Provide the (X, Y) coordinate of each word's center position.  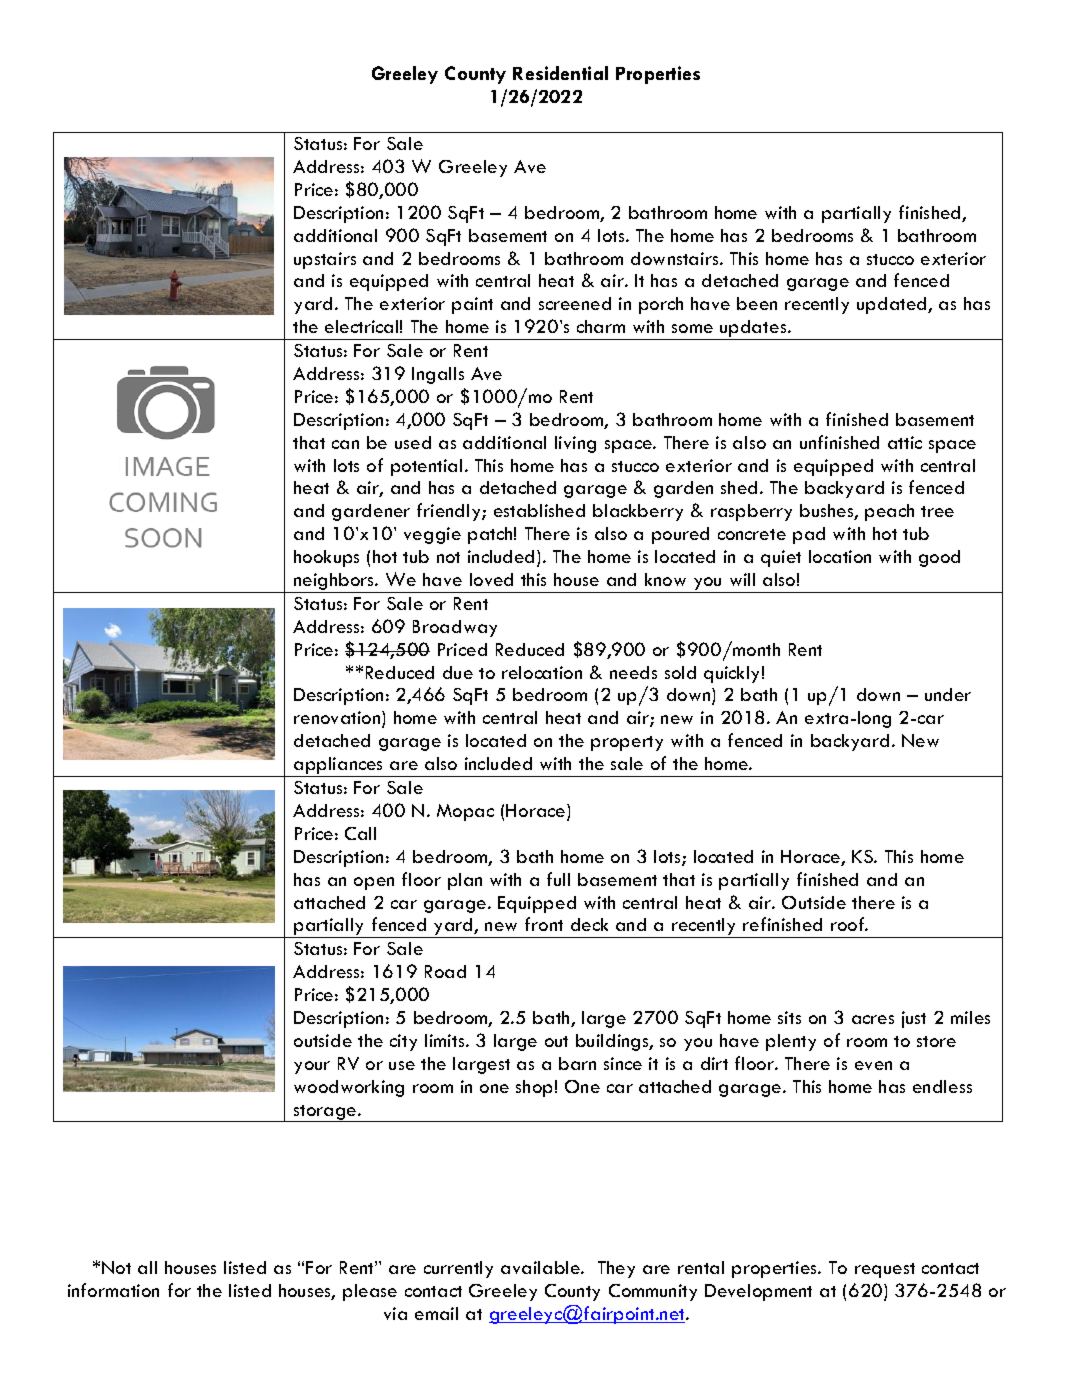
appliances (339, 767)
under (948, 694)
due (458, 672)
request (885, 1270)
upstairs (325, 260)
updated (893, 305)
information (113, 1290)
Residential (560, 73)
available (541, 1267)
